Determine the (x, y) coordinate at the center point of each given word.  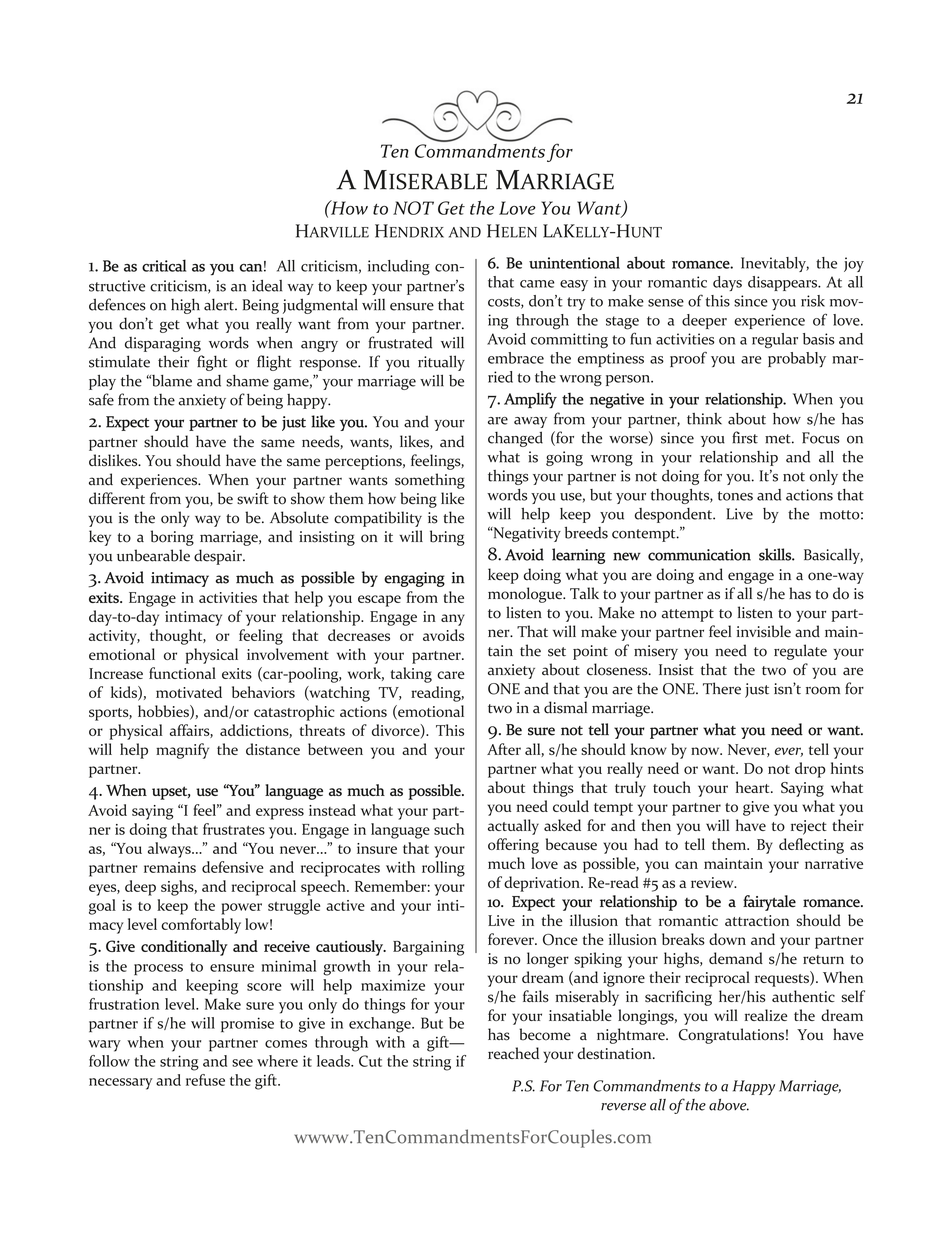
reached (513, 1053)
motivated (189, 692)
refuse (205, 1080)
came (537, 284)
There (722, 688)
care (451, 675)
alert (220, 304)
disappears (784, 283)
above (729, 1105)
